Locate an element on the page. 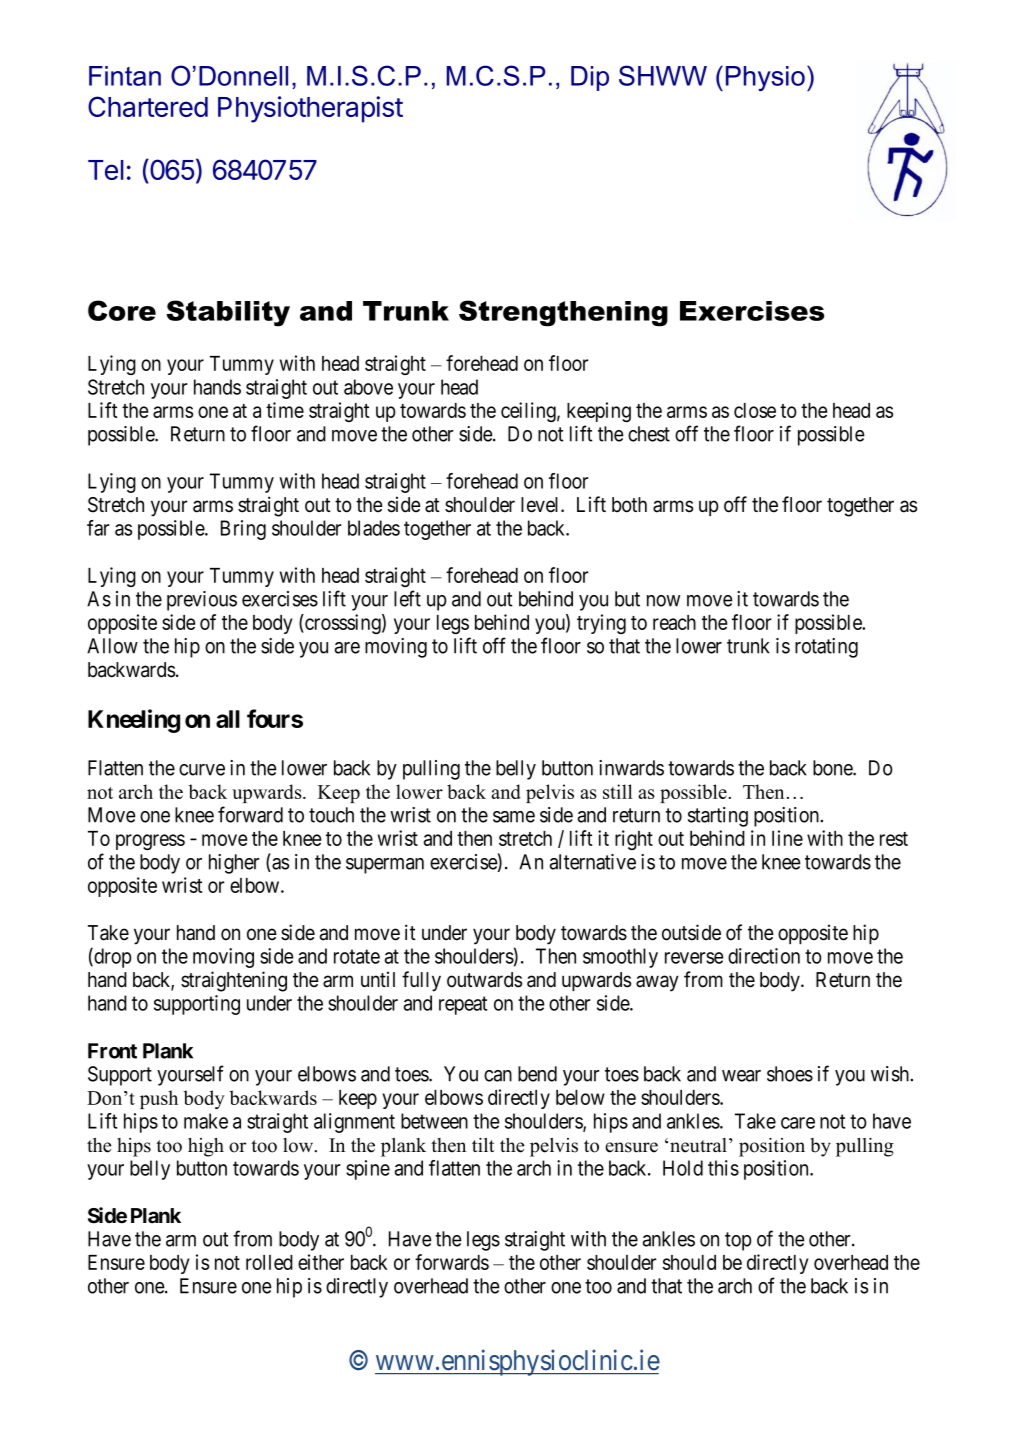 Image resolution: width=1016 pixels, height=1437 pixels. Chartered is located at coordinates (148, 106).
